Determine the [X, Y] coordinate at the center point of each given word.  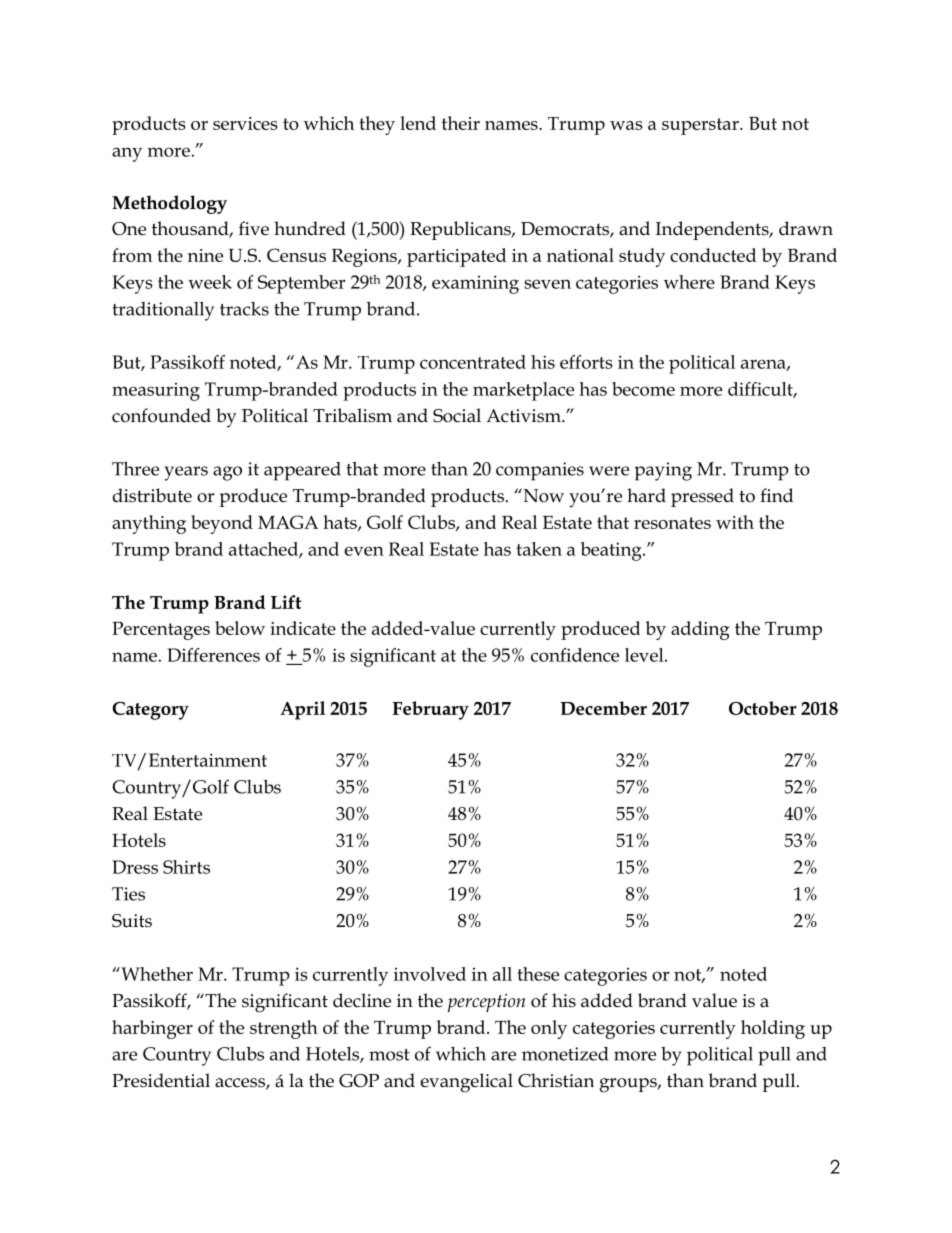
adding [700, 630]
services [245, 123]
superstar [701, 126]
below [240, 628]
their [461, 123]
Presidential [161, 1080]
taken [539, 549]
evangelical [467, 1083]
